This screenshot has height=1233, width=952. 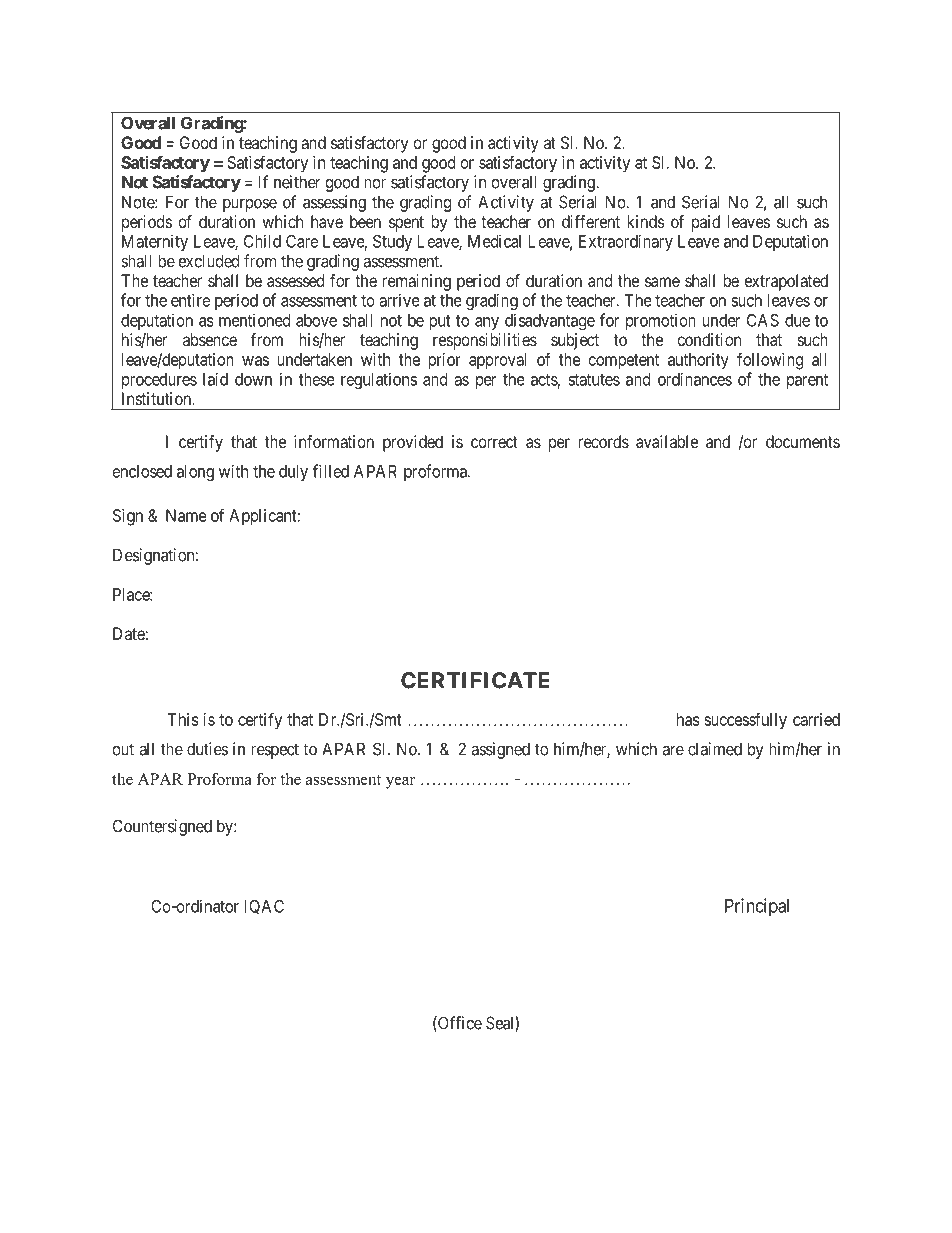 I want to click on Medical, so click(x=494, y=241).
